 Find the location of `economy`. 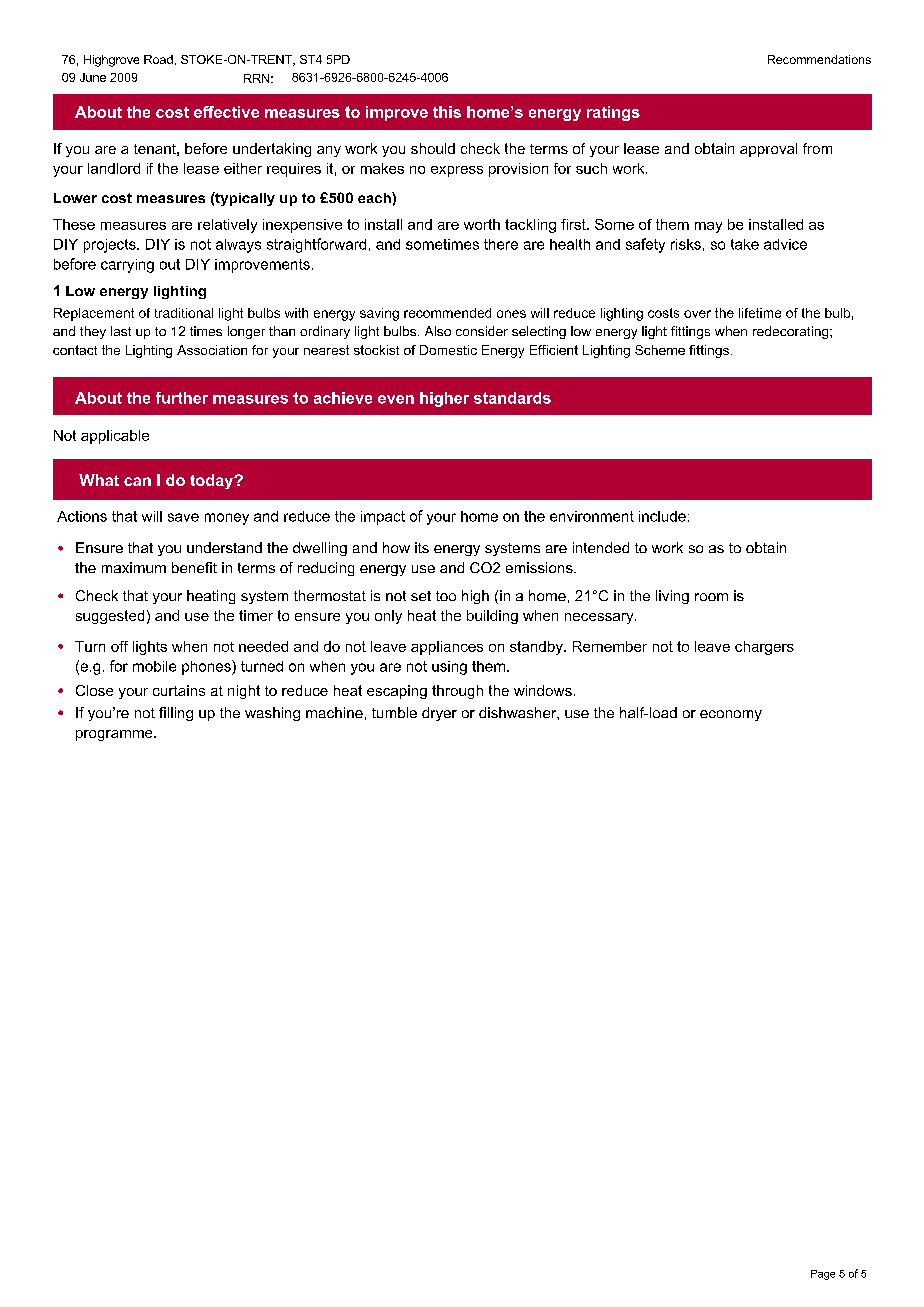

economy is located at coordinates (731, 715).
